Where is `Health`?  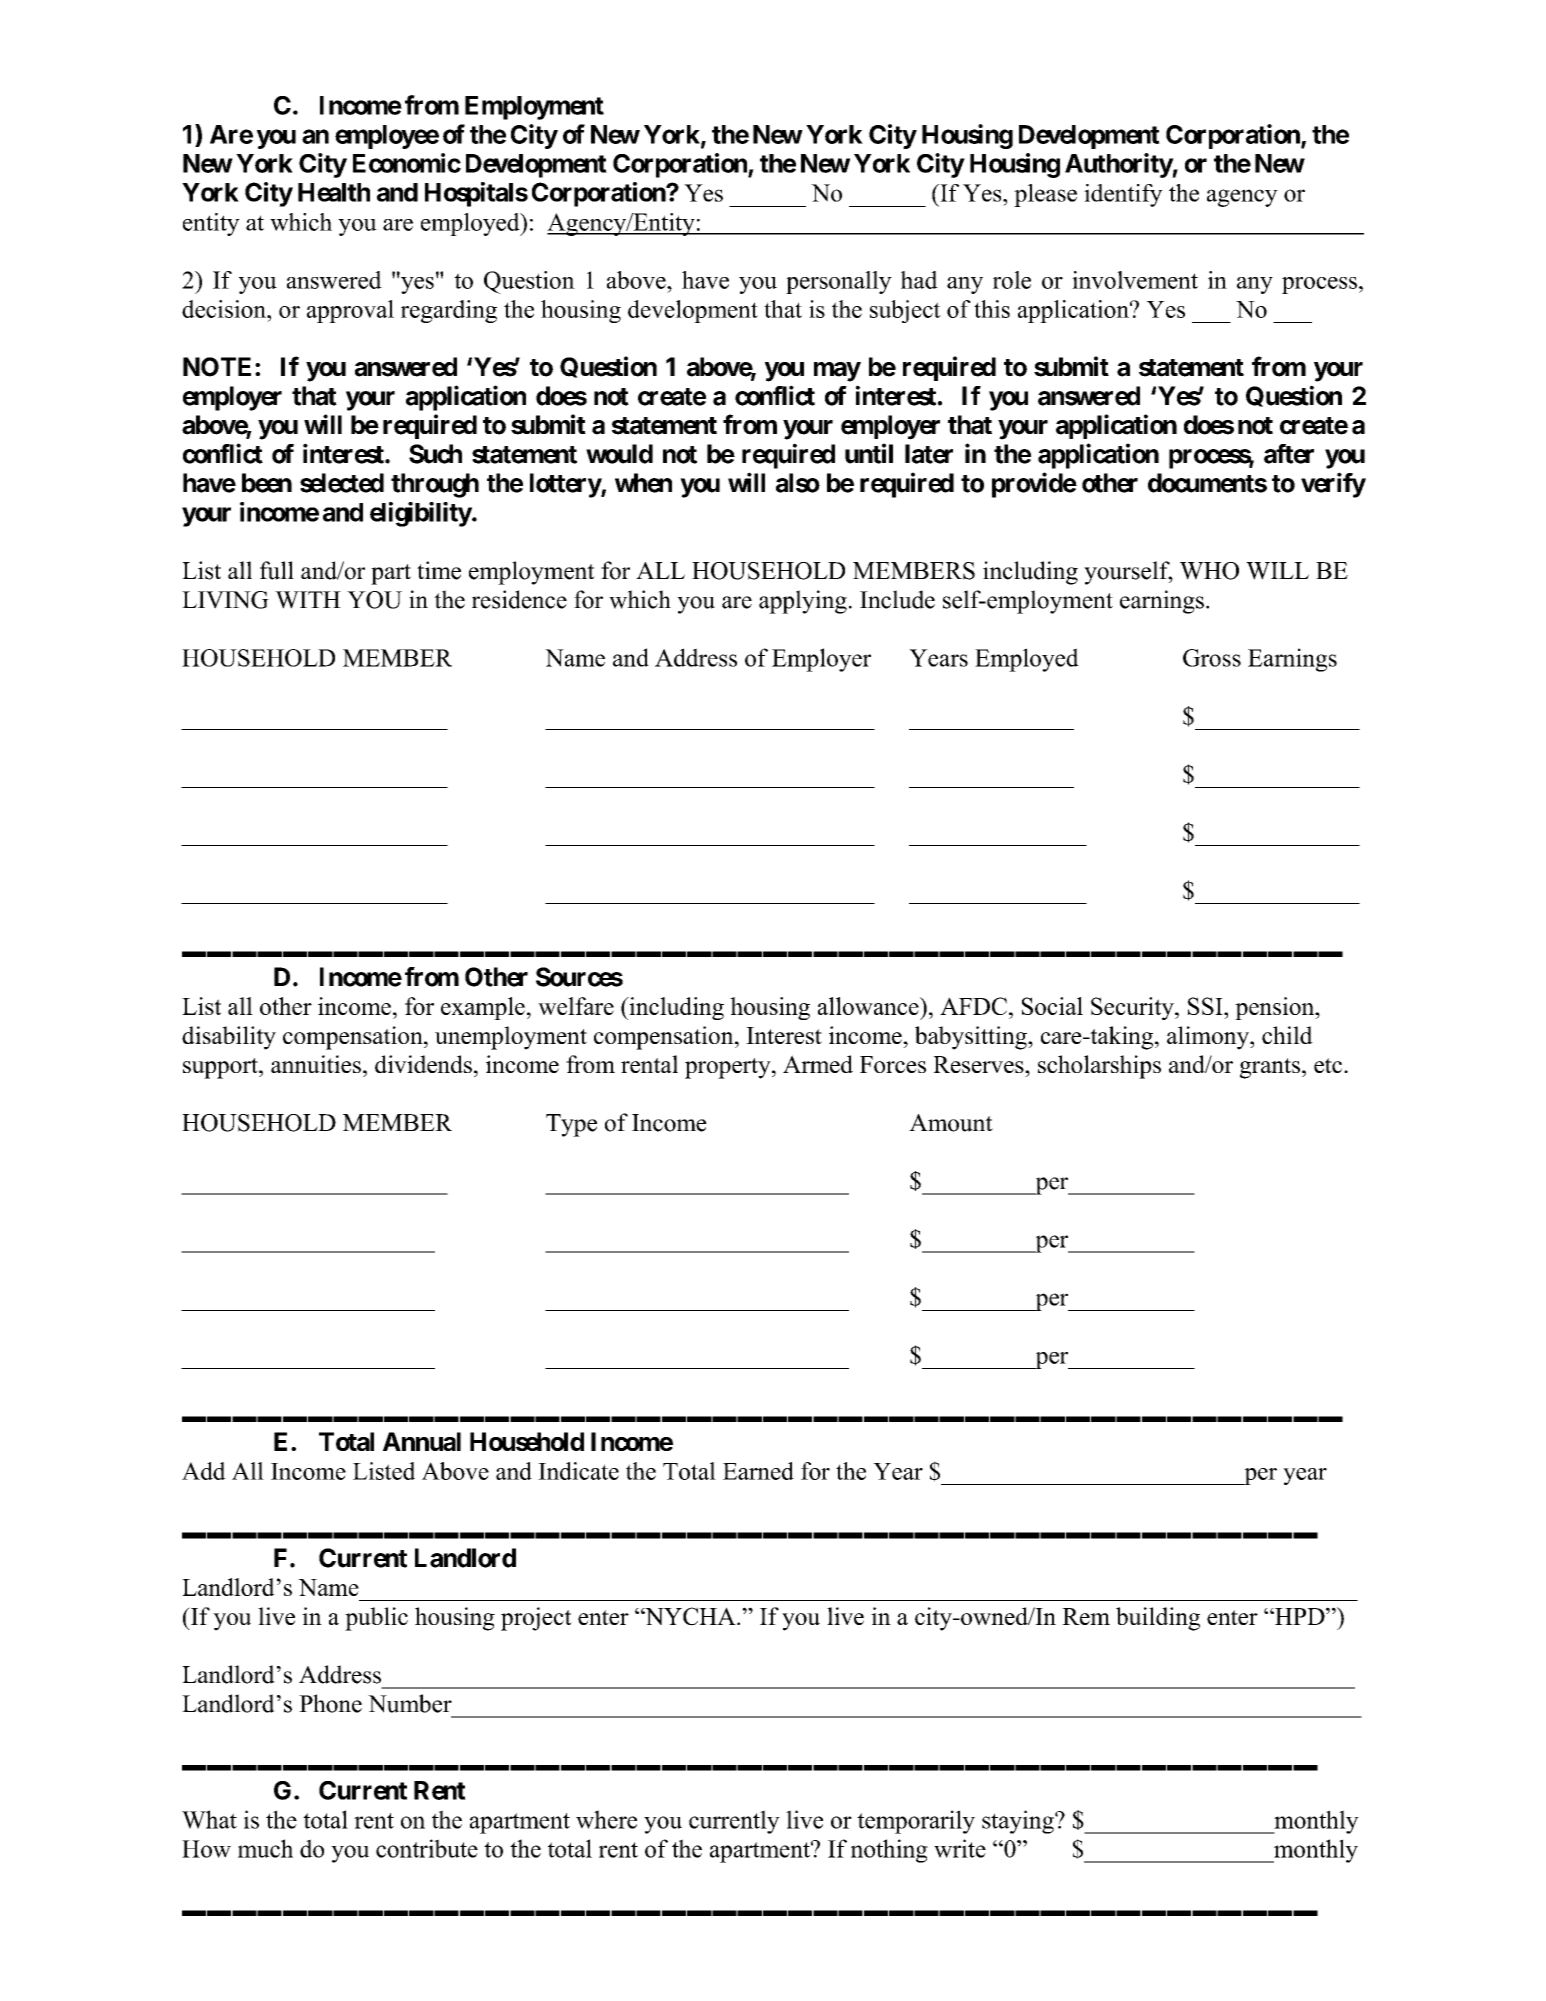
Health is located at coordinates (334, 192).
